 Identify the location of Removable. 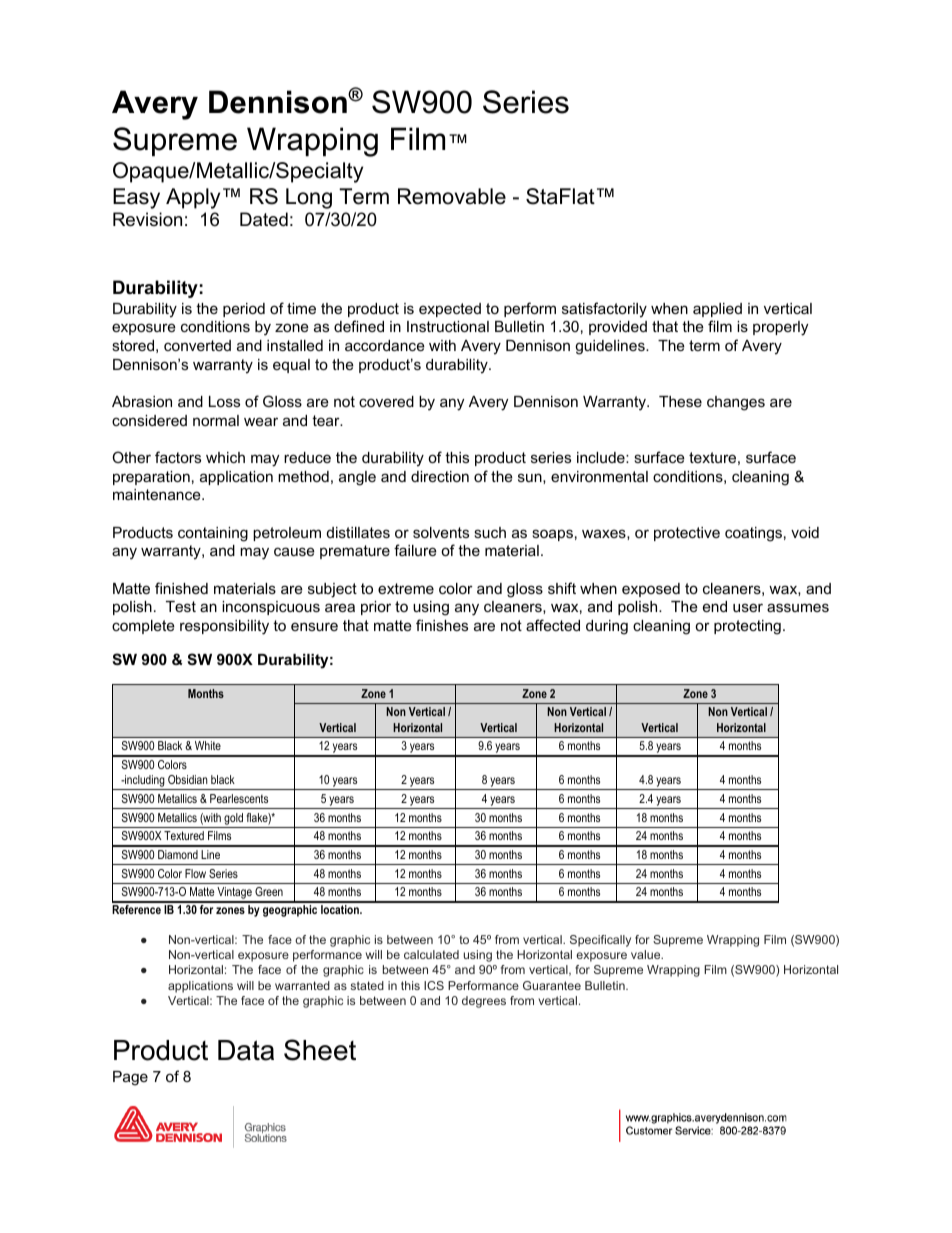
(452, 196).
